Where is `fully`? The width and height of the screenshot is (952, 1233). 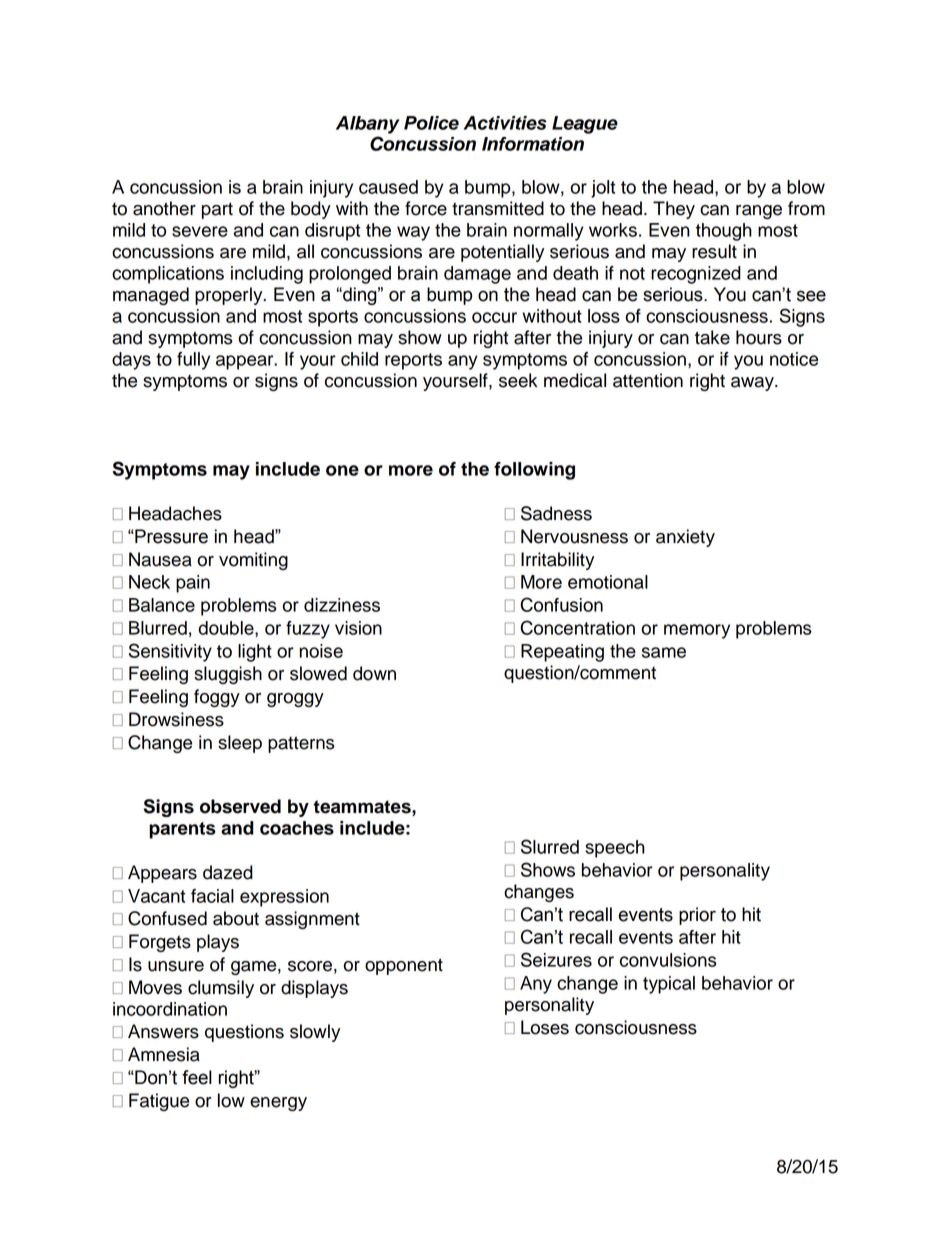 fully is located at coordinates (193, 361).
